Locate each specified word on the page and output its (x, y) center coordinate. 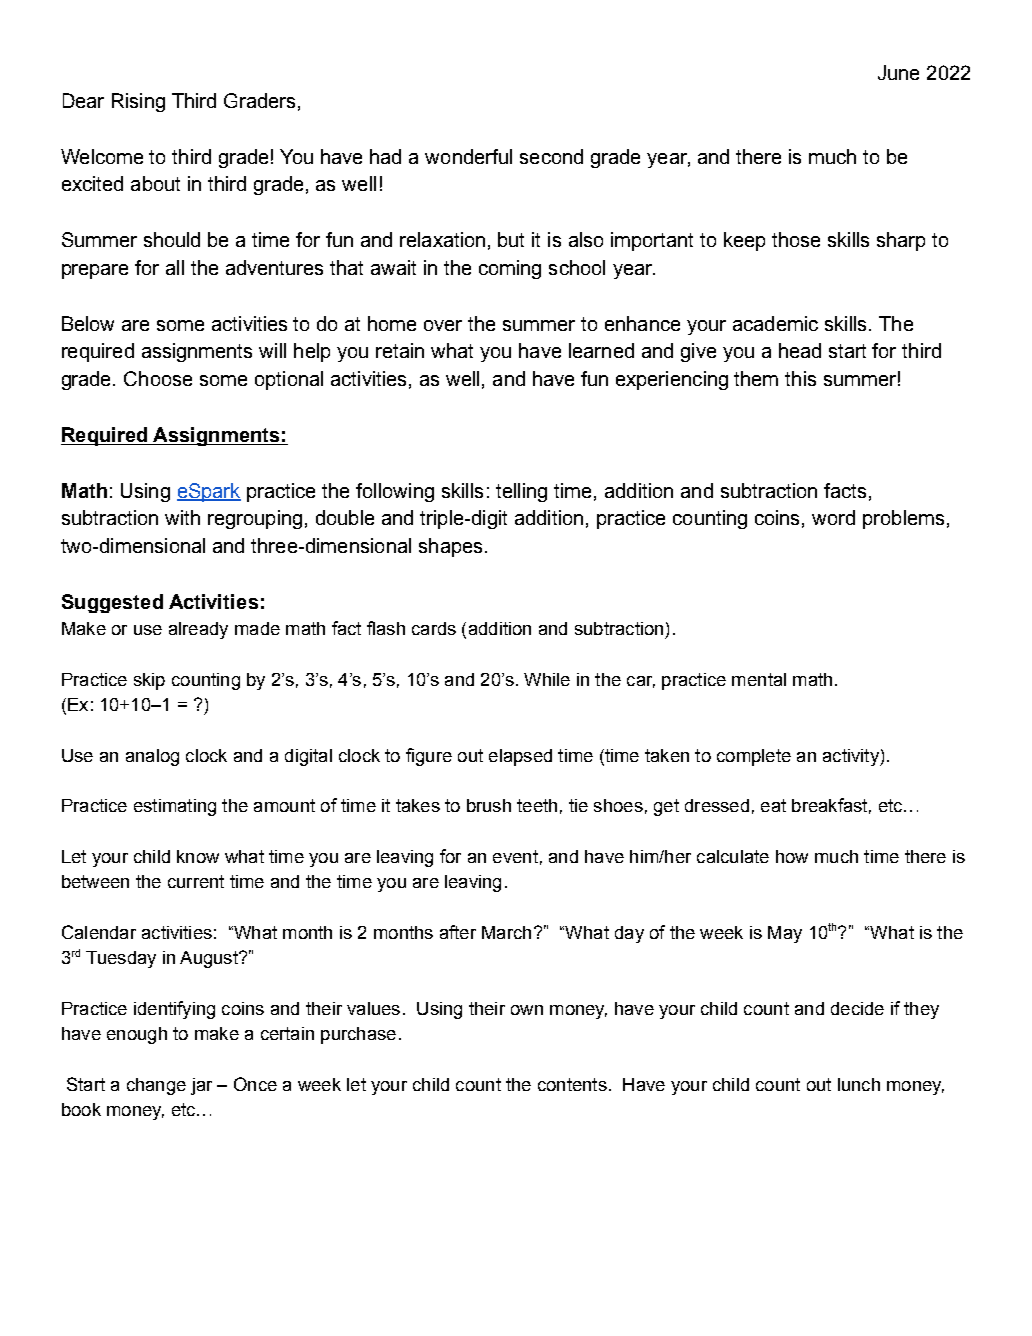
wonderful (468, 156)
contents (572, 1084)
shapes (450, 547)
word (833, 517)
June (898, 72)
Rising (138, 102)
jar (201, 1086)
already (198, 630)
